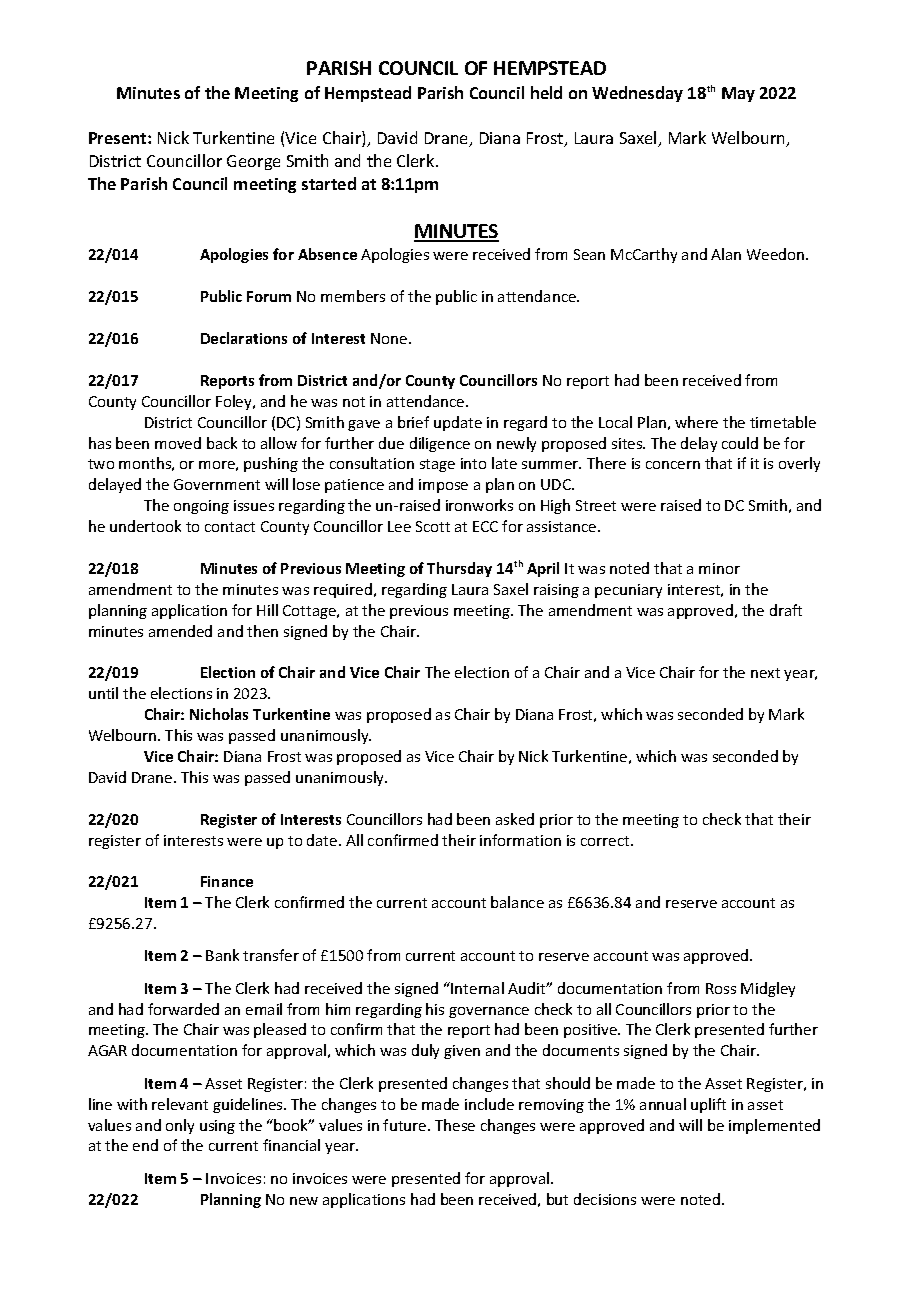  I want to click on uplift, so click(708, 1105).
